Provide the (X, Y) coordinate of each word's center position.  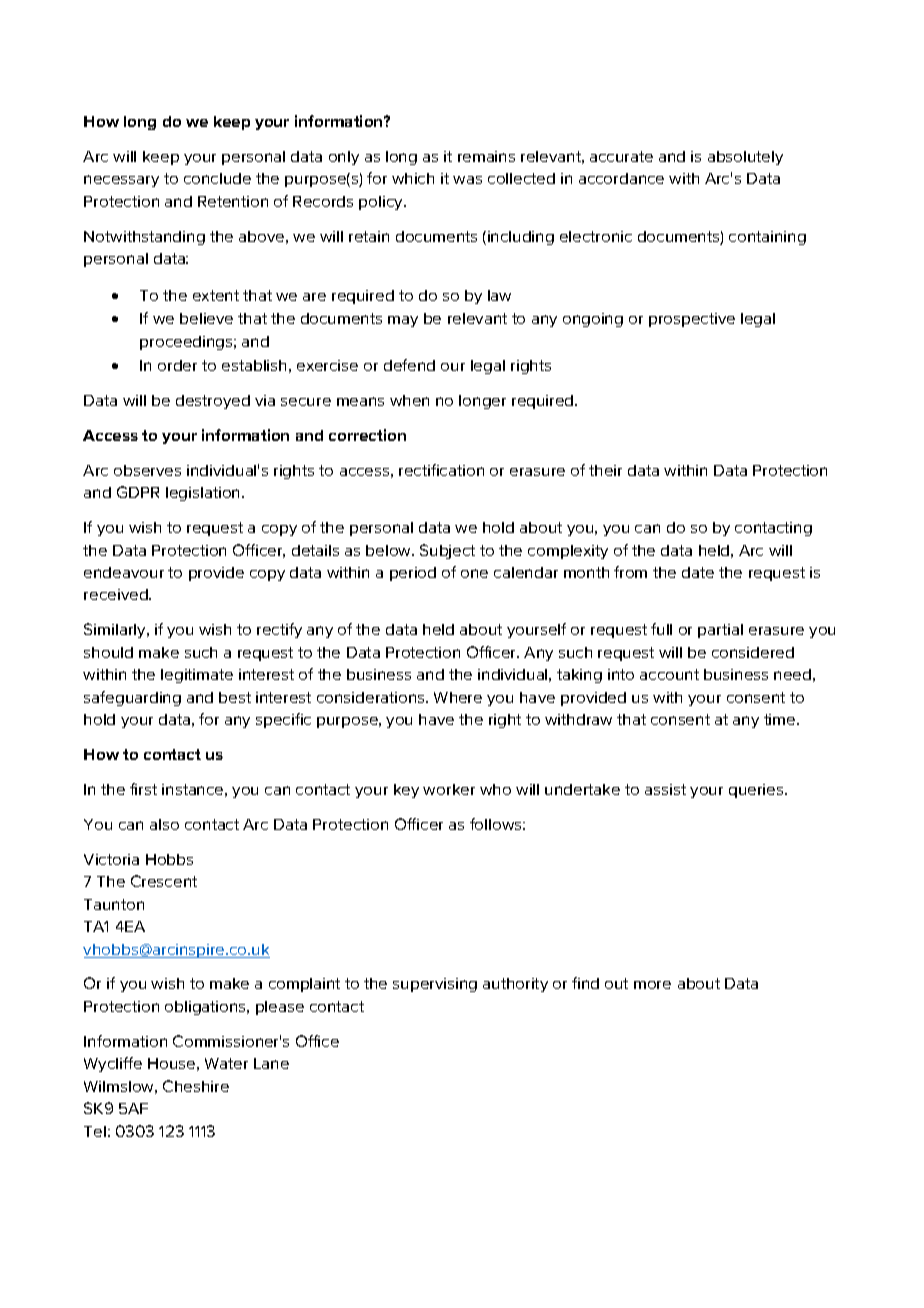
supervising (435, 985)
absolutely (745, 158)
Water (226, 1063)
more (652, 985)
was (467, 180)
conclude (217, 178)
